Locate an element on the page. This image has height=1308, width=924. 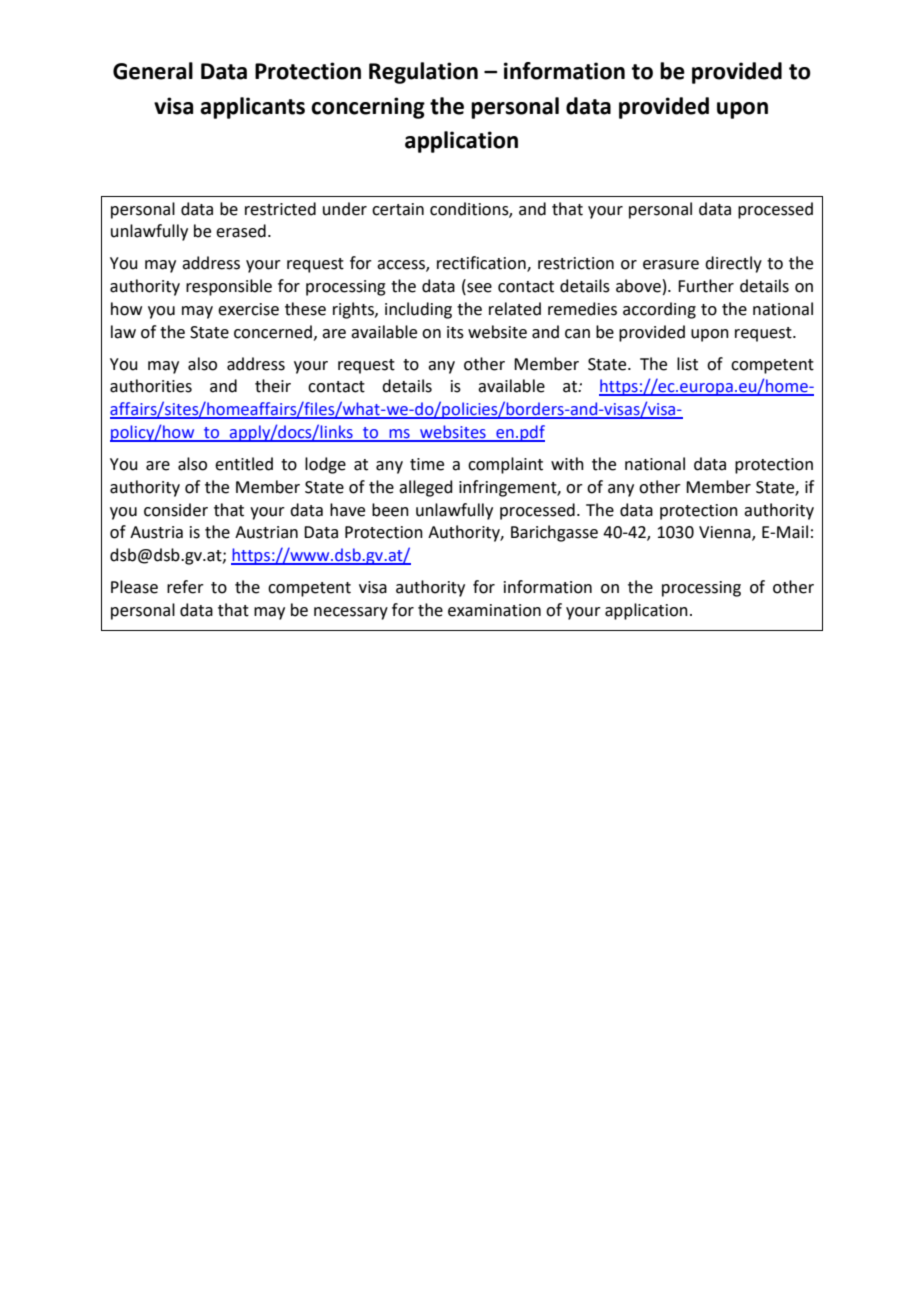
Regulation is located at coordinates (423, 73).
